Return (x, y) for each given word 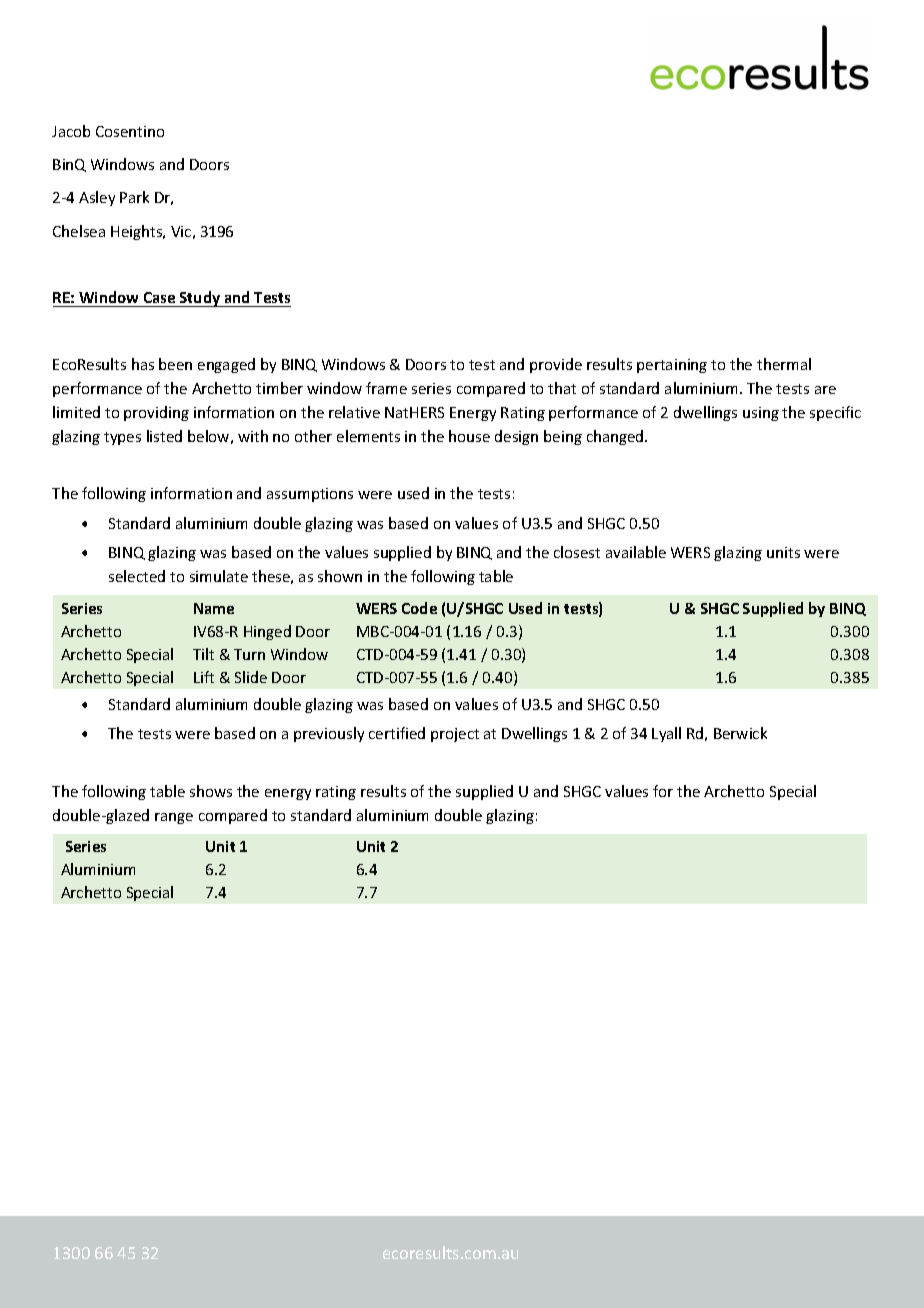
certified (397, 733)
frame (386, 388)
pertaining (672, 366)
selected (137, 576)
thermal (784, 364)
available (636, 552)
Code (419, 608)
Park (134, 197)
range (174, 818)
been (175, 364)
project (455, 735)
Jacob (71, 131)
